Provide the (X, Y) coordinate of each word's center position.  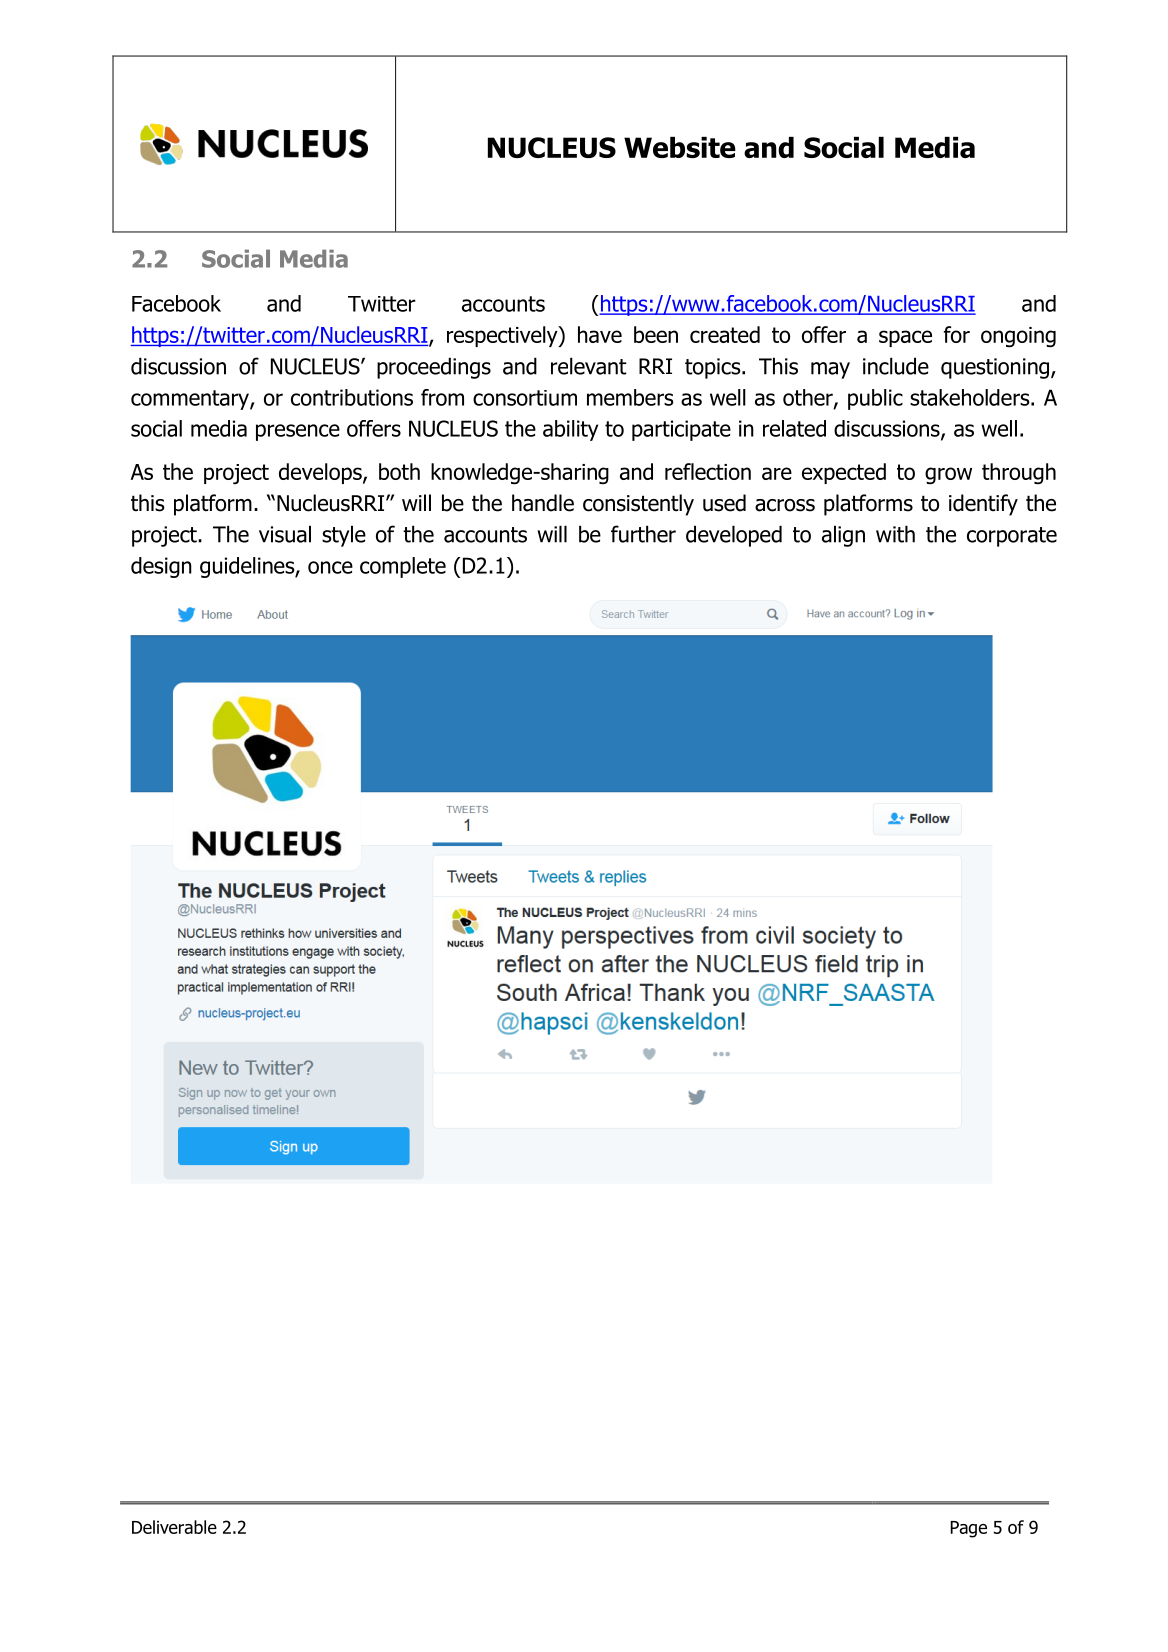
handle (543, 503)
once (330, 567)
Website (680, 147)
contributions (352, 397)
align (843, 536)
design (161, 567)
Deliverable (174, 1527)
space (905, 338)
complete (403, 567)
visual (285, 534)
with (895, 534)
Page (968, 1529)
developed (734, 536)
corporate (1012, 537)
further (643, 534)
